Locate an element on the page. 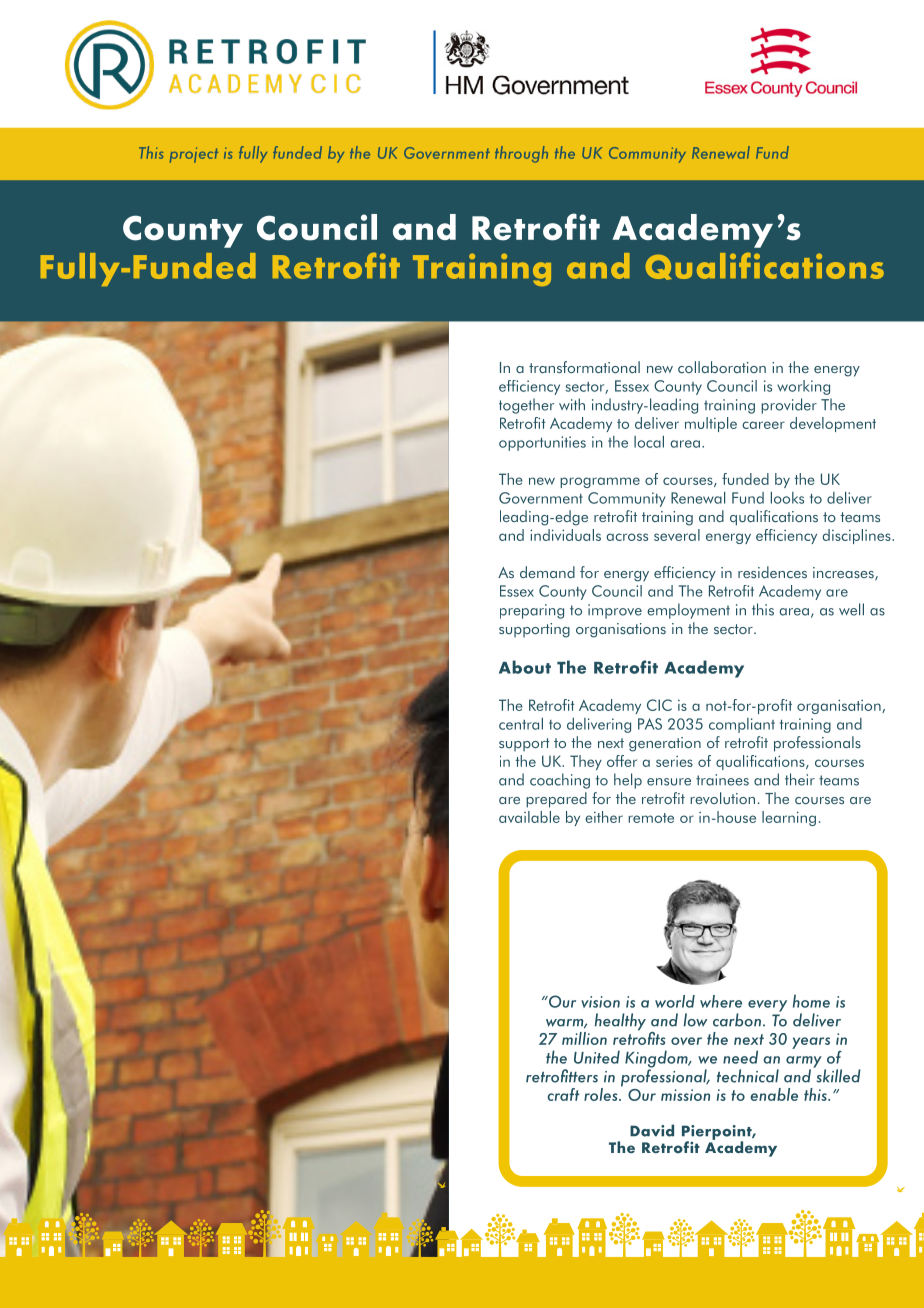  individuals is located at coordinates (565, 535).
